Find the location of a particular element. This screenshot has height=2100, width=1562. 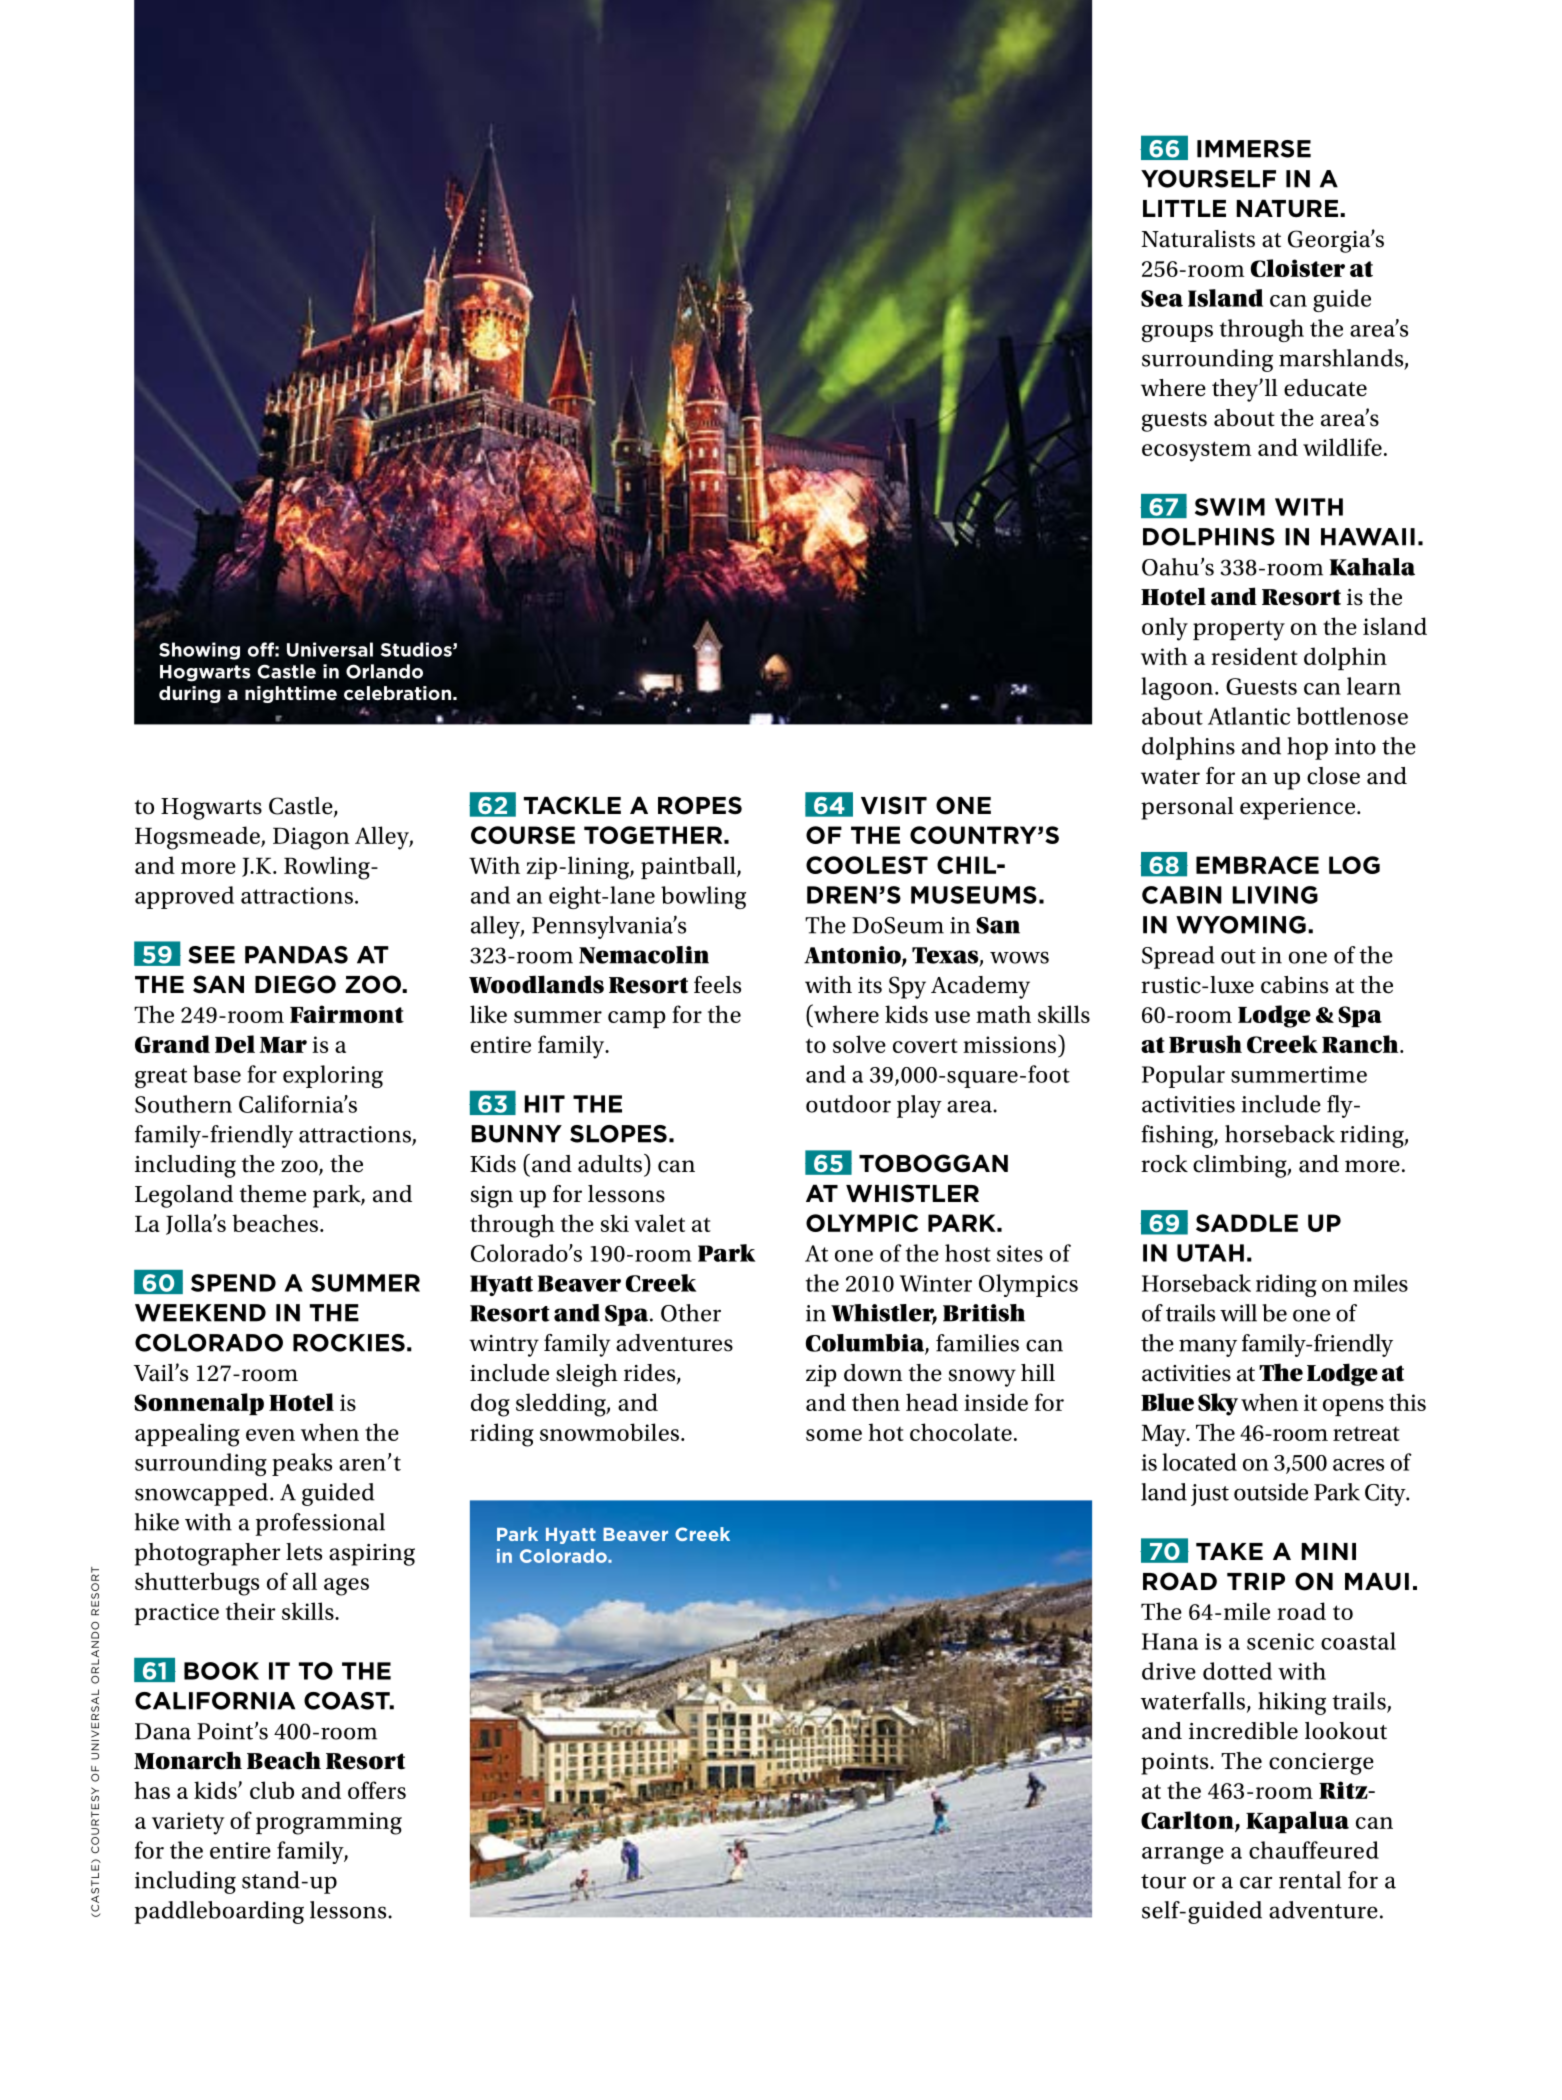

Showing is located at coordinates (199, 651).
